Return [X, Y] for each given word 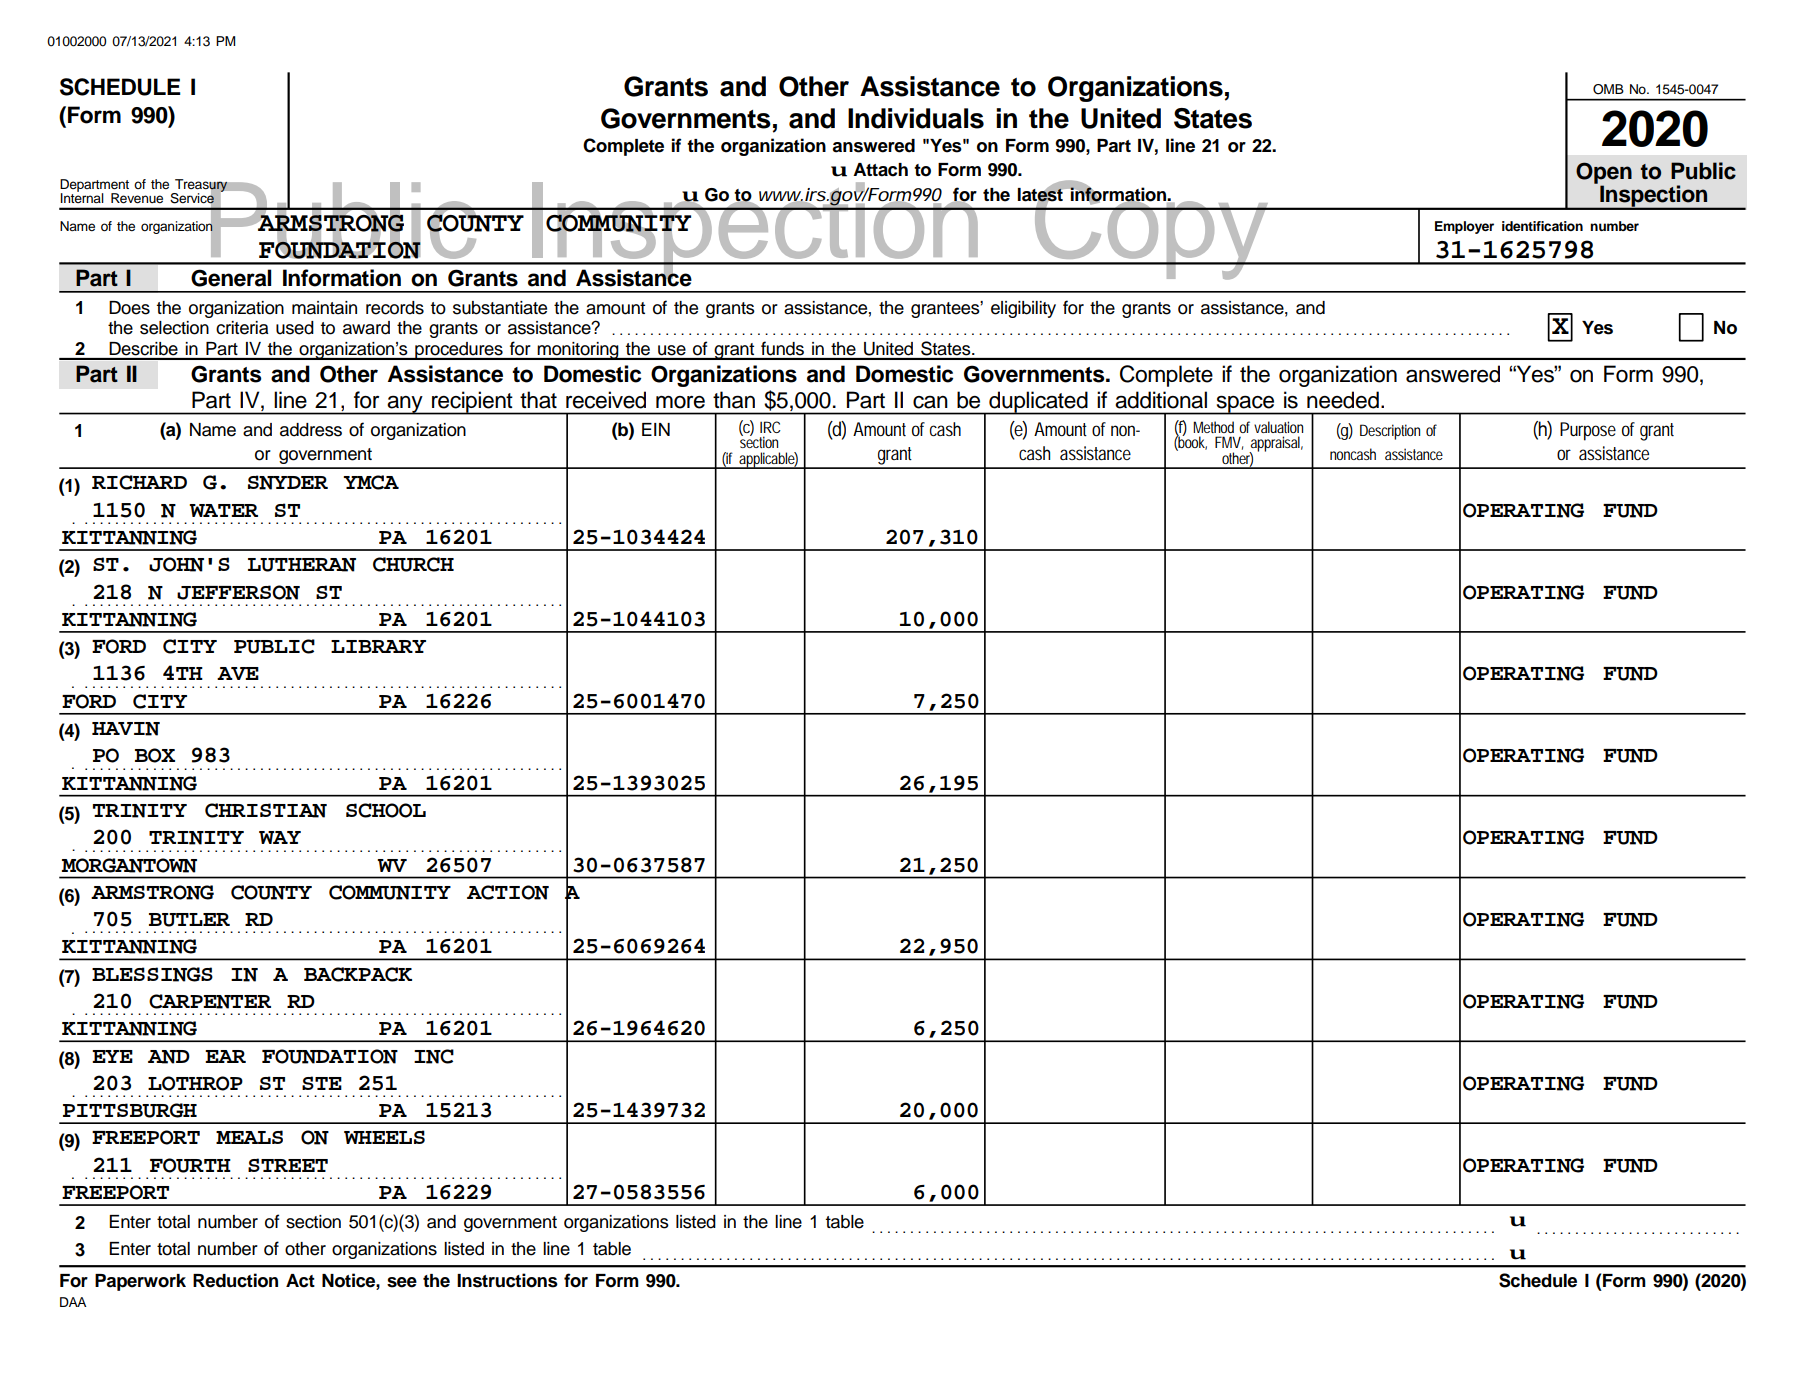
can [930, 402]
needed [1343, 400]
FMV [1229, 443]
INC [434, 1056]
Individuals [916, 118]
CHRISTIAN [266, 810]
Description [1390, 432]
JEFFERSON [238, 592]
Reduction [235, 1280]
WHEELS [384, 1137]
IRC [770, 427]
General [231, 278]
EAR [225, 1056]
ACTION [508, 892]
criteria [242, 328]
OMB [1608, 89]
